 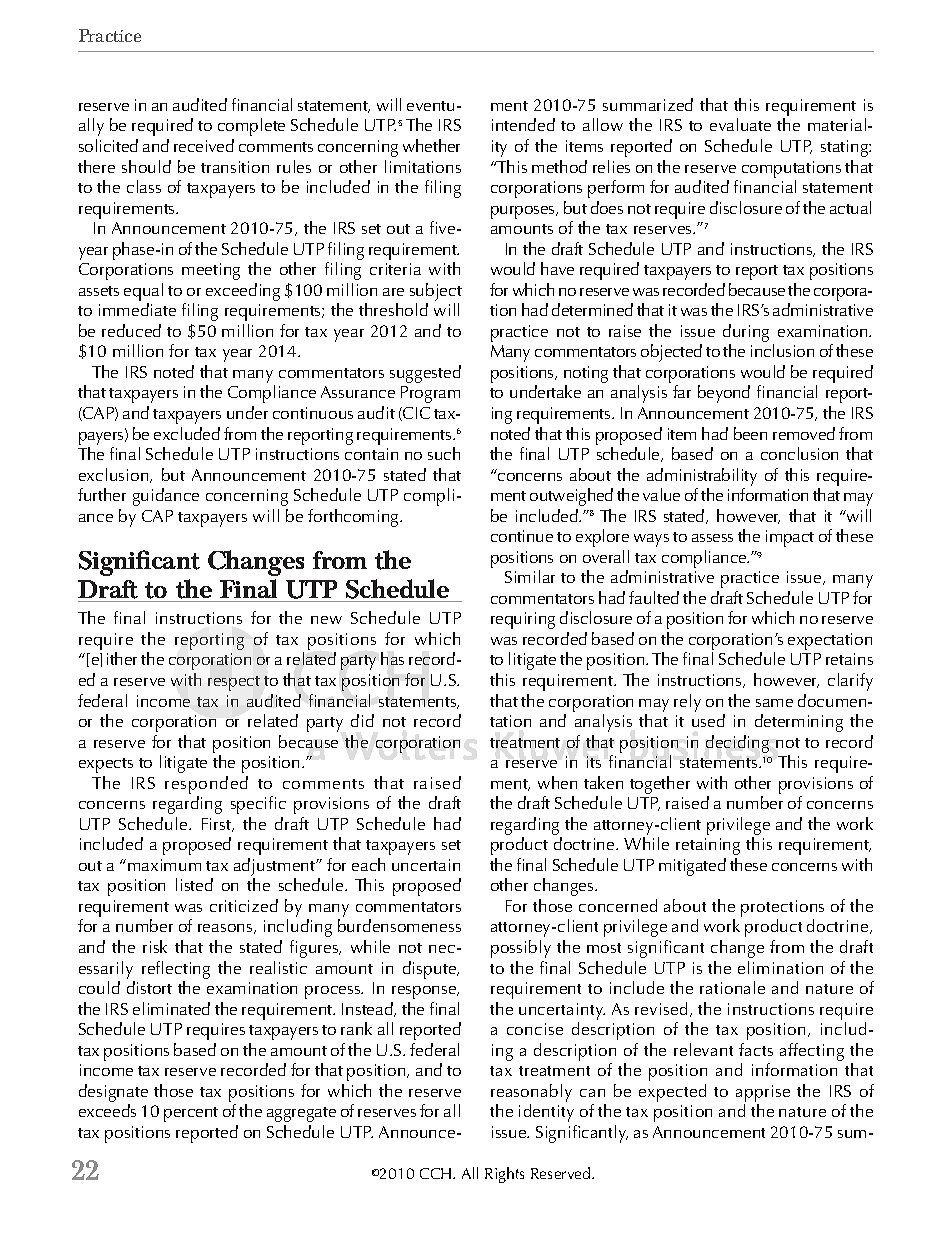 I want to click on retaining, so click(x=708, y=846).
